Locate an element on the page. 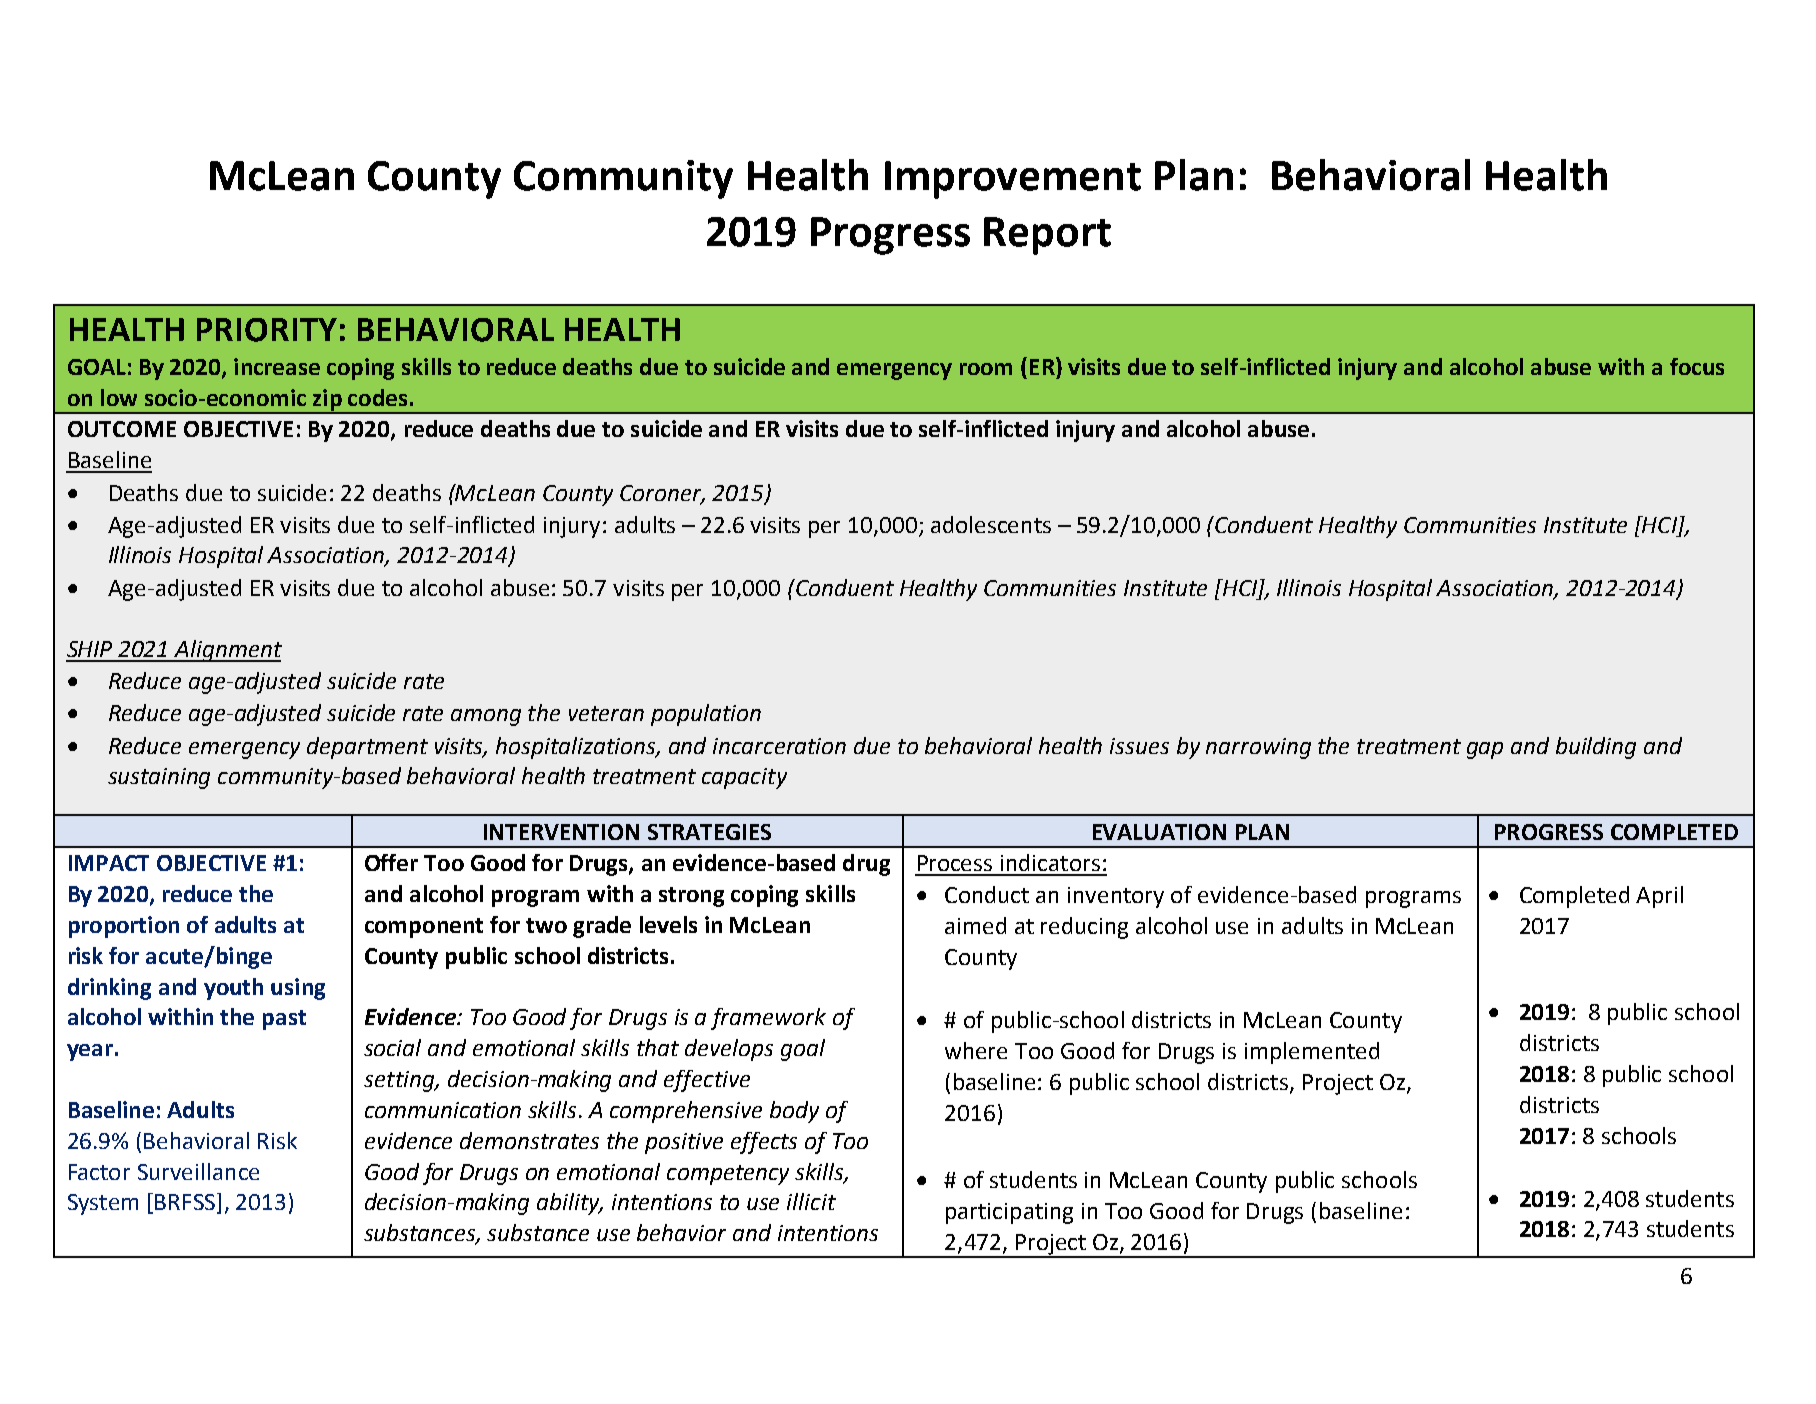 The image size is (1816, 1404). PRIORITY is located at coordinates (267, 330).
